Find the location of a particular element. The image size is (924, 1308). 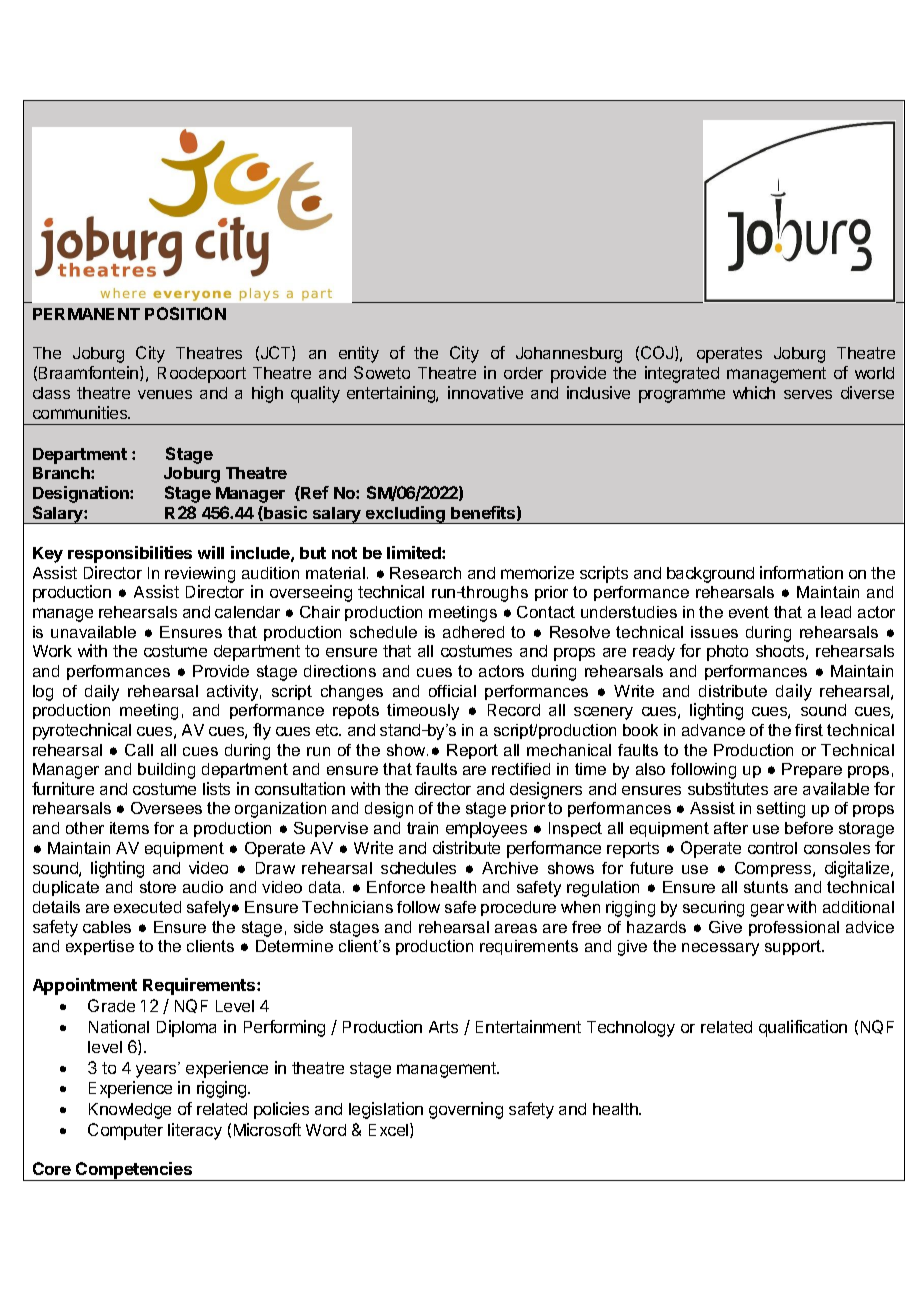

which is located at coordinates (754, 392).
